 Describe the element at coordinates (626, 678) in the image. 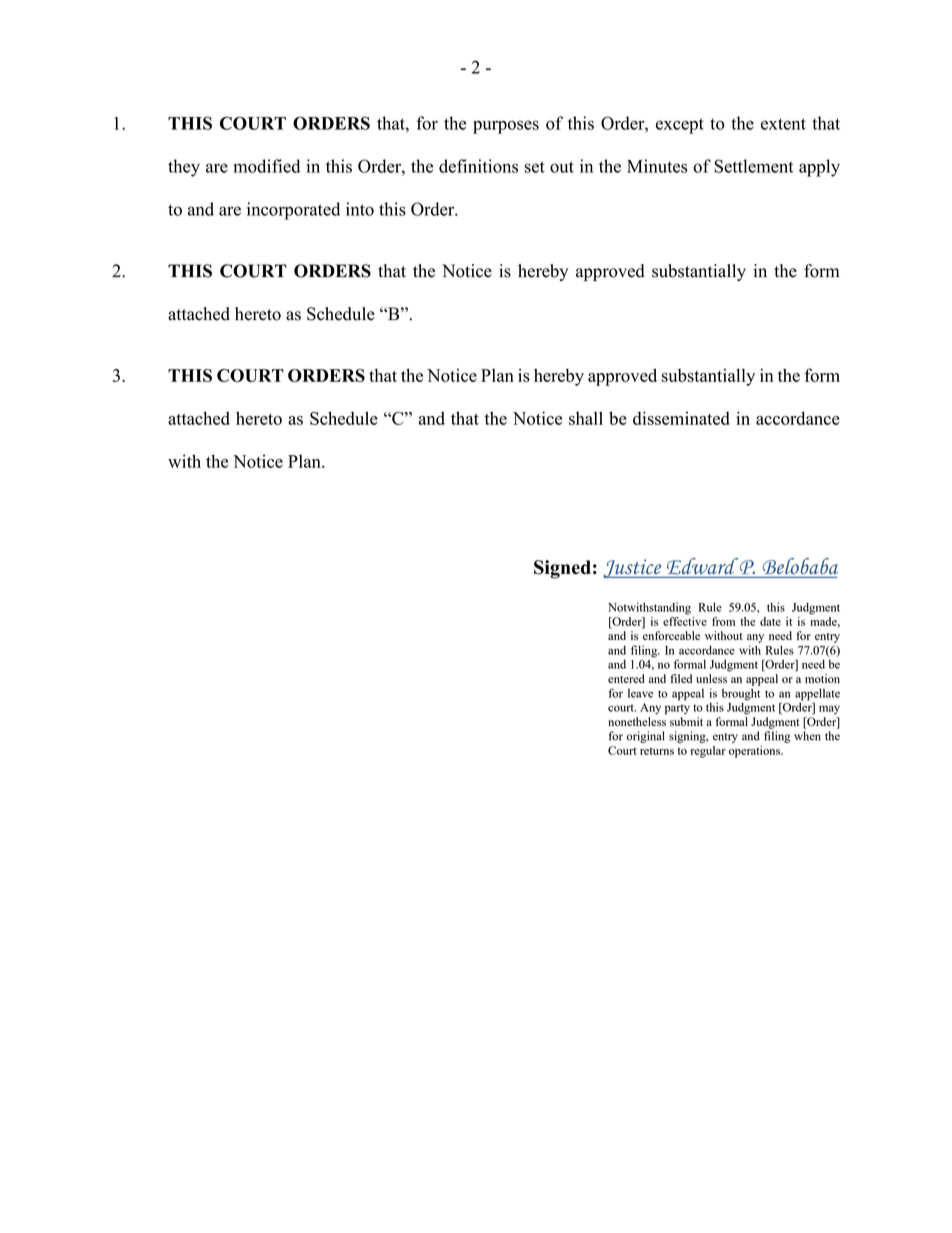

I see `entered` at that location.
